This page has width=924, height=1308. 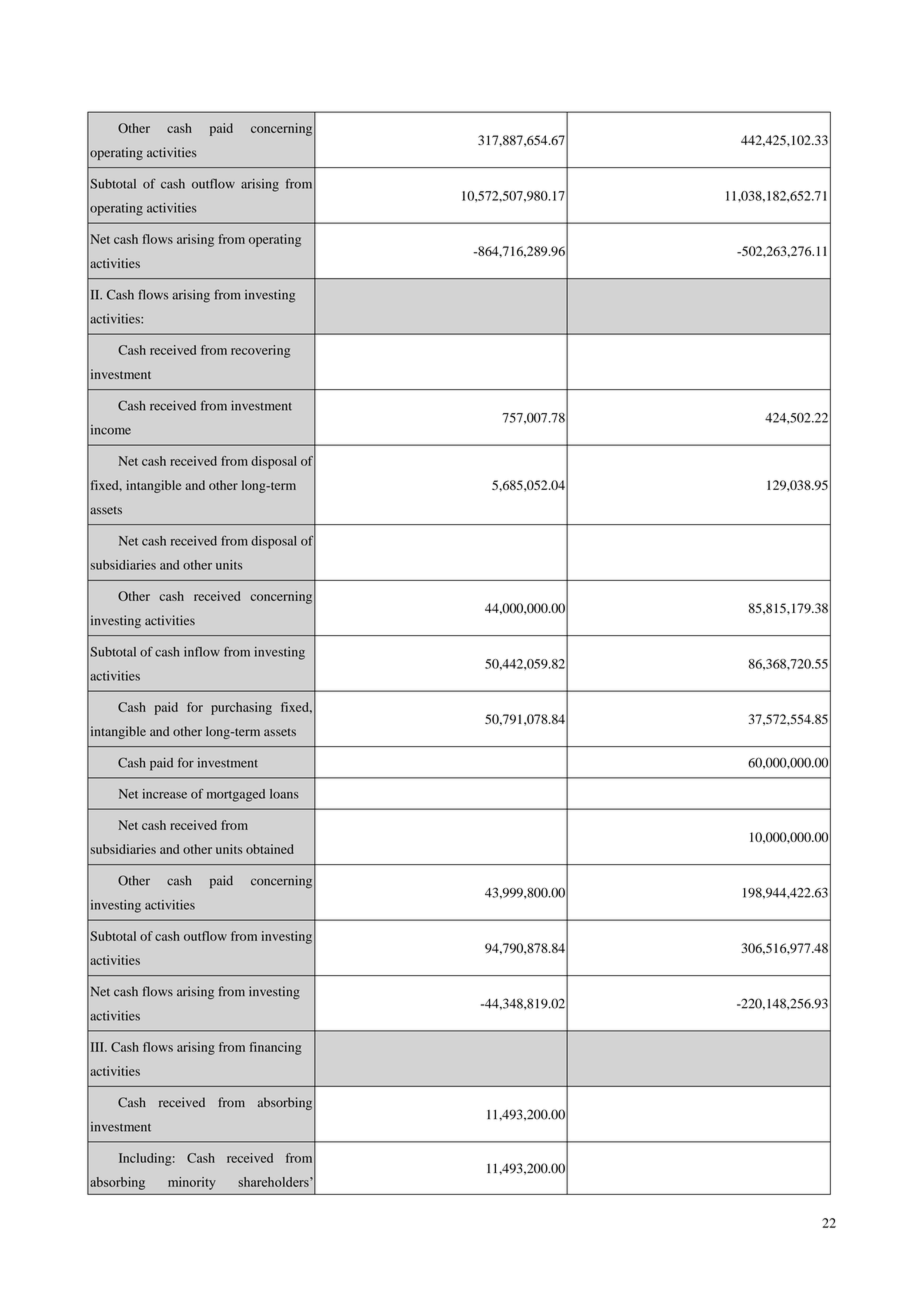 What do you see at coordinates (276, 1048) in the page?
I see `financing` at bounding box center [276, 1048].
